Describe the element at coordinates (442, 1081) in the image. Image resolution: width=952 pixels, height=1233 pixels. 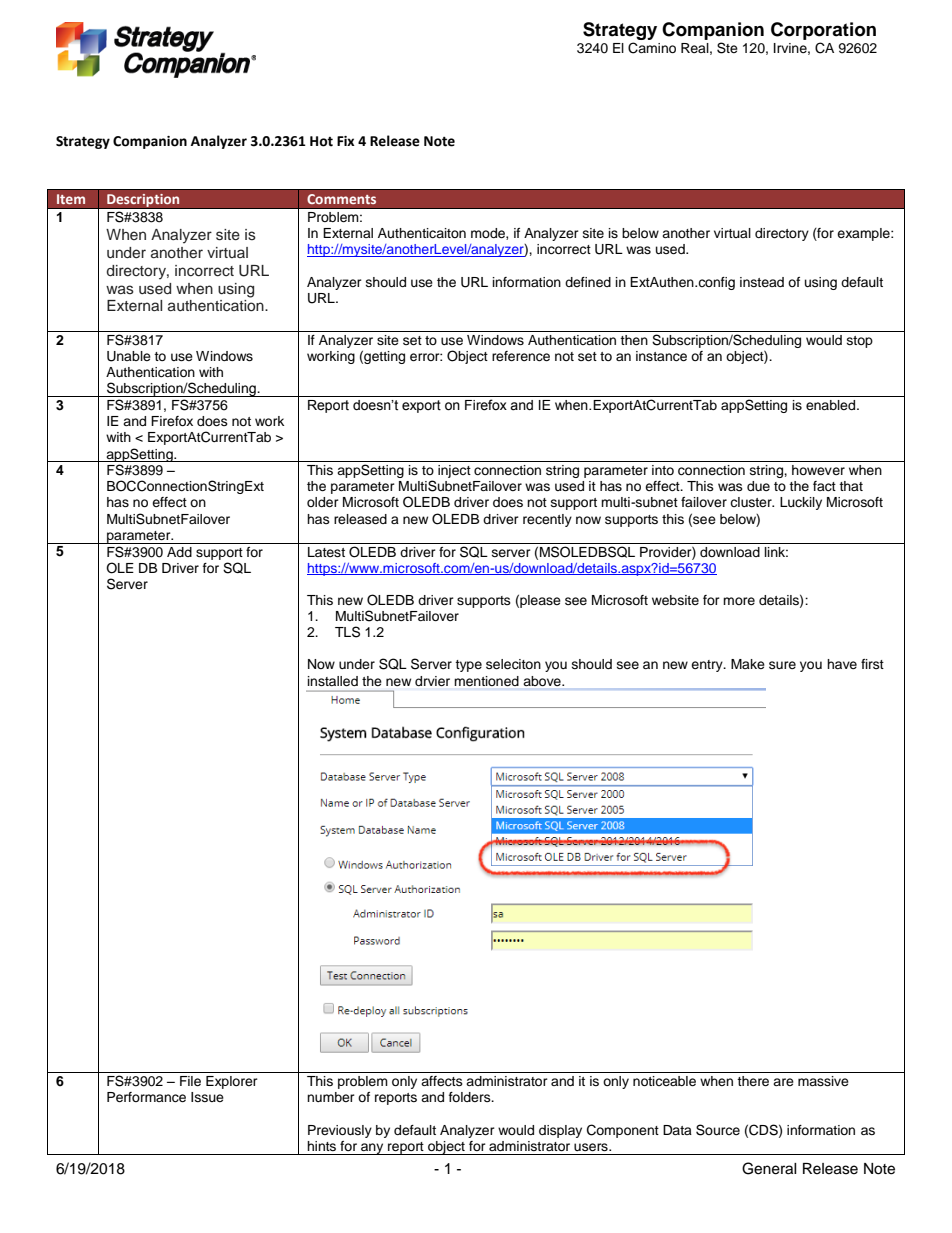
I see `affects` at that location.
